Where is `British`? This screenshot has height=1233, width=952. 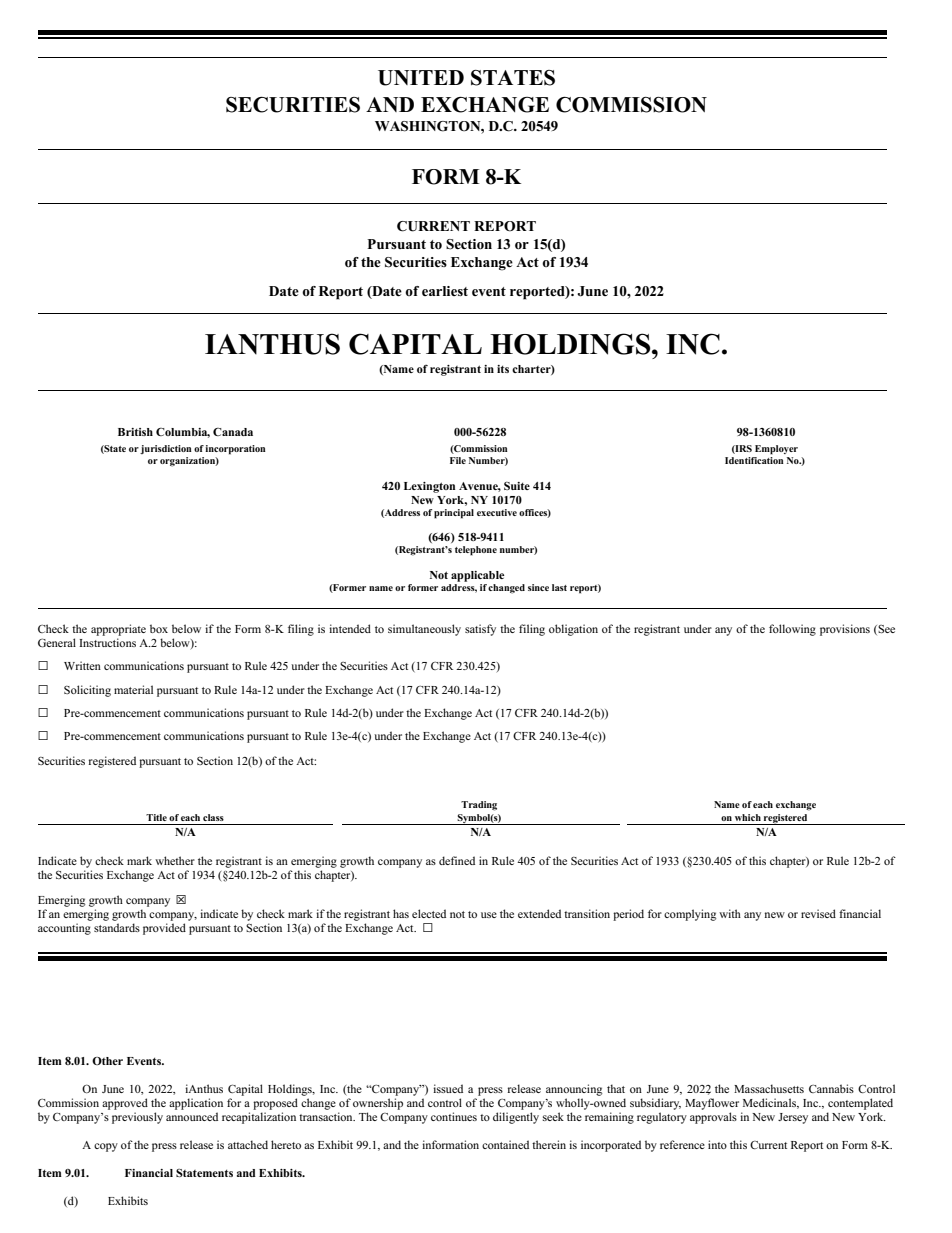
British is located at coordinates (135, 432).
